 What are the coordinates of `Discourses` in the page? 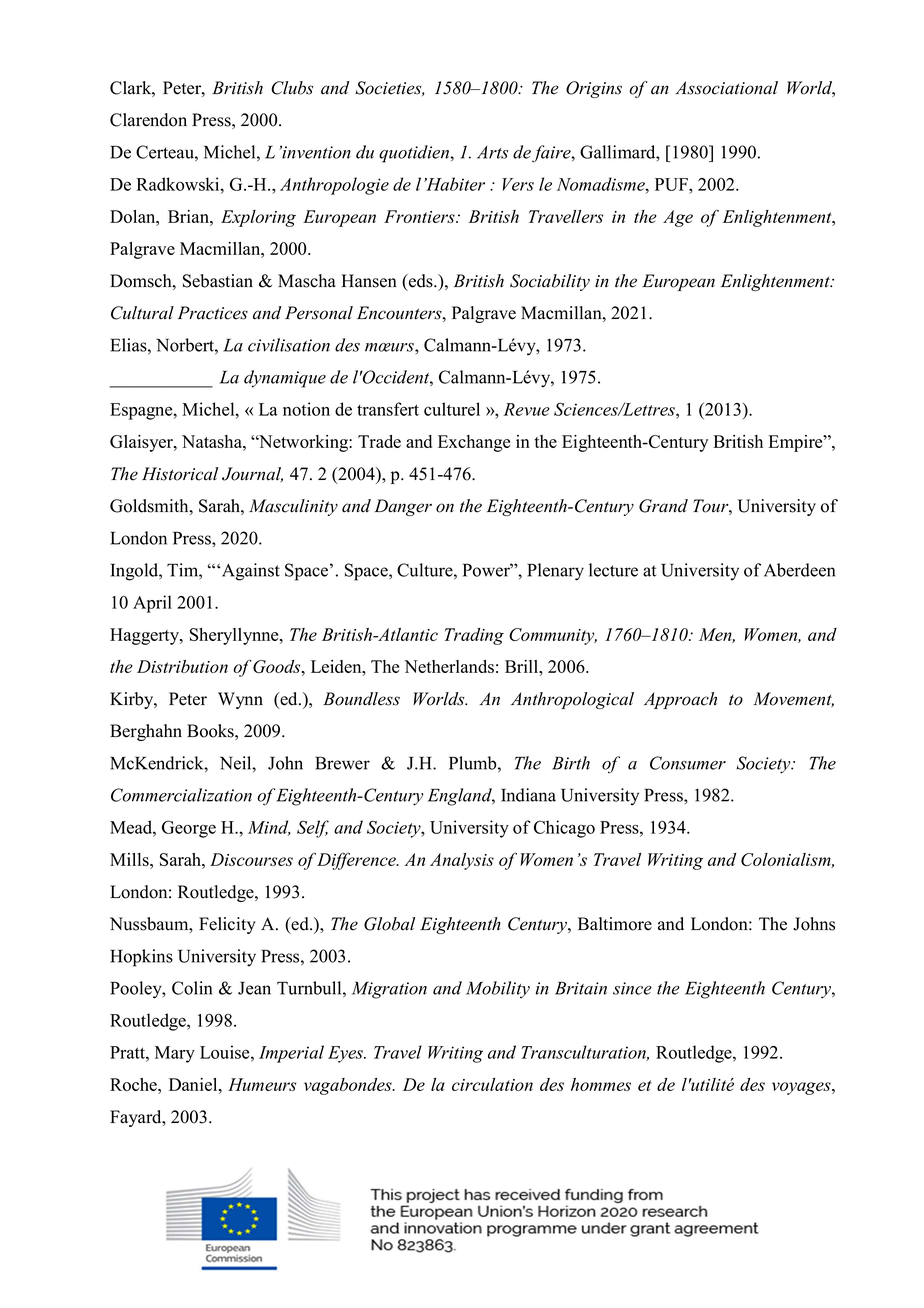 It's located at (251, 859).
